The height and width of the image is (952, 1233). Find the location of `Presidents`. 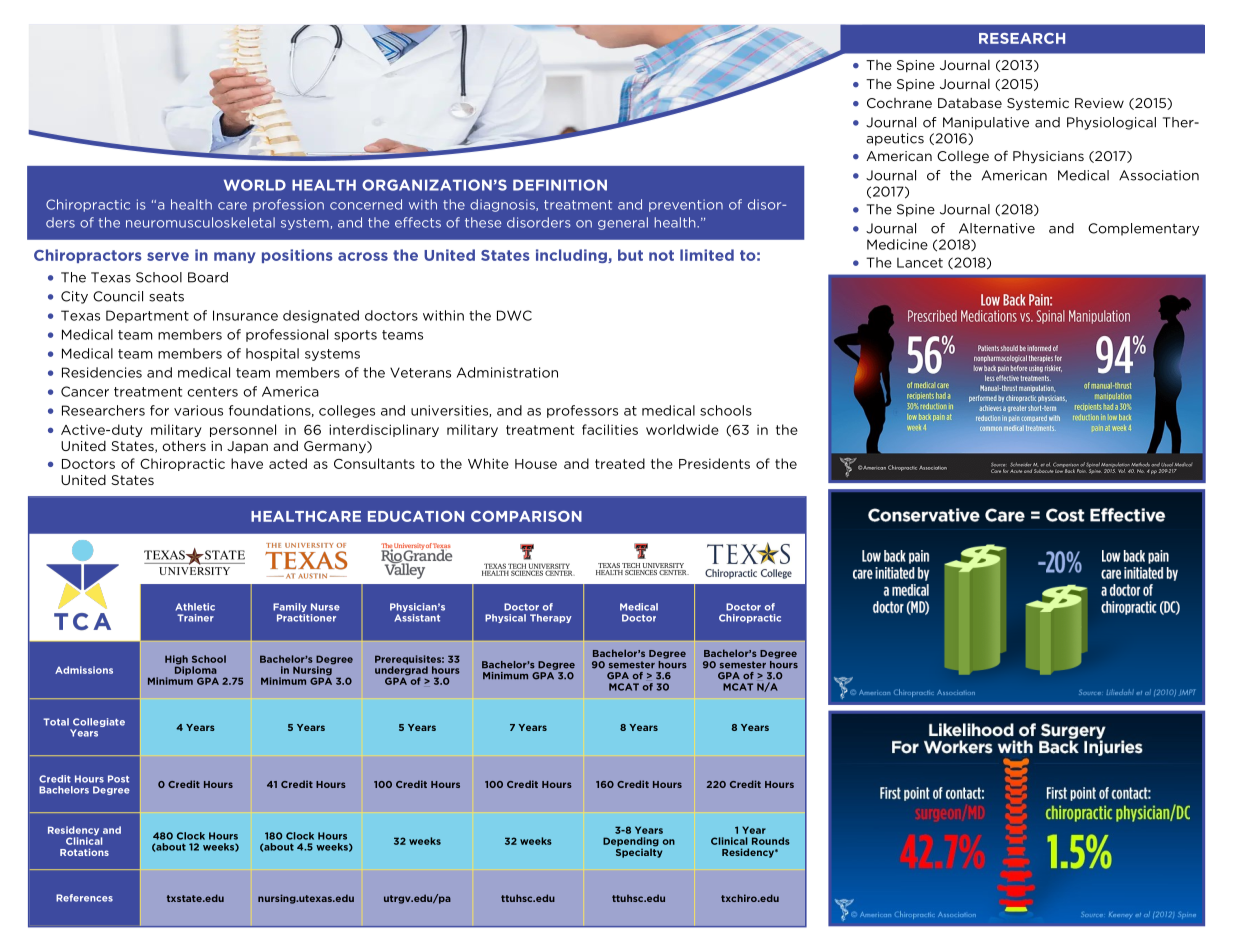

Presidents is located at coordinates (714, 463).
